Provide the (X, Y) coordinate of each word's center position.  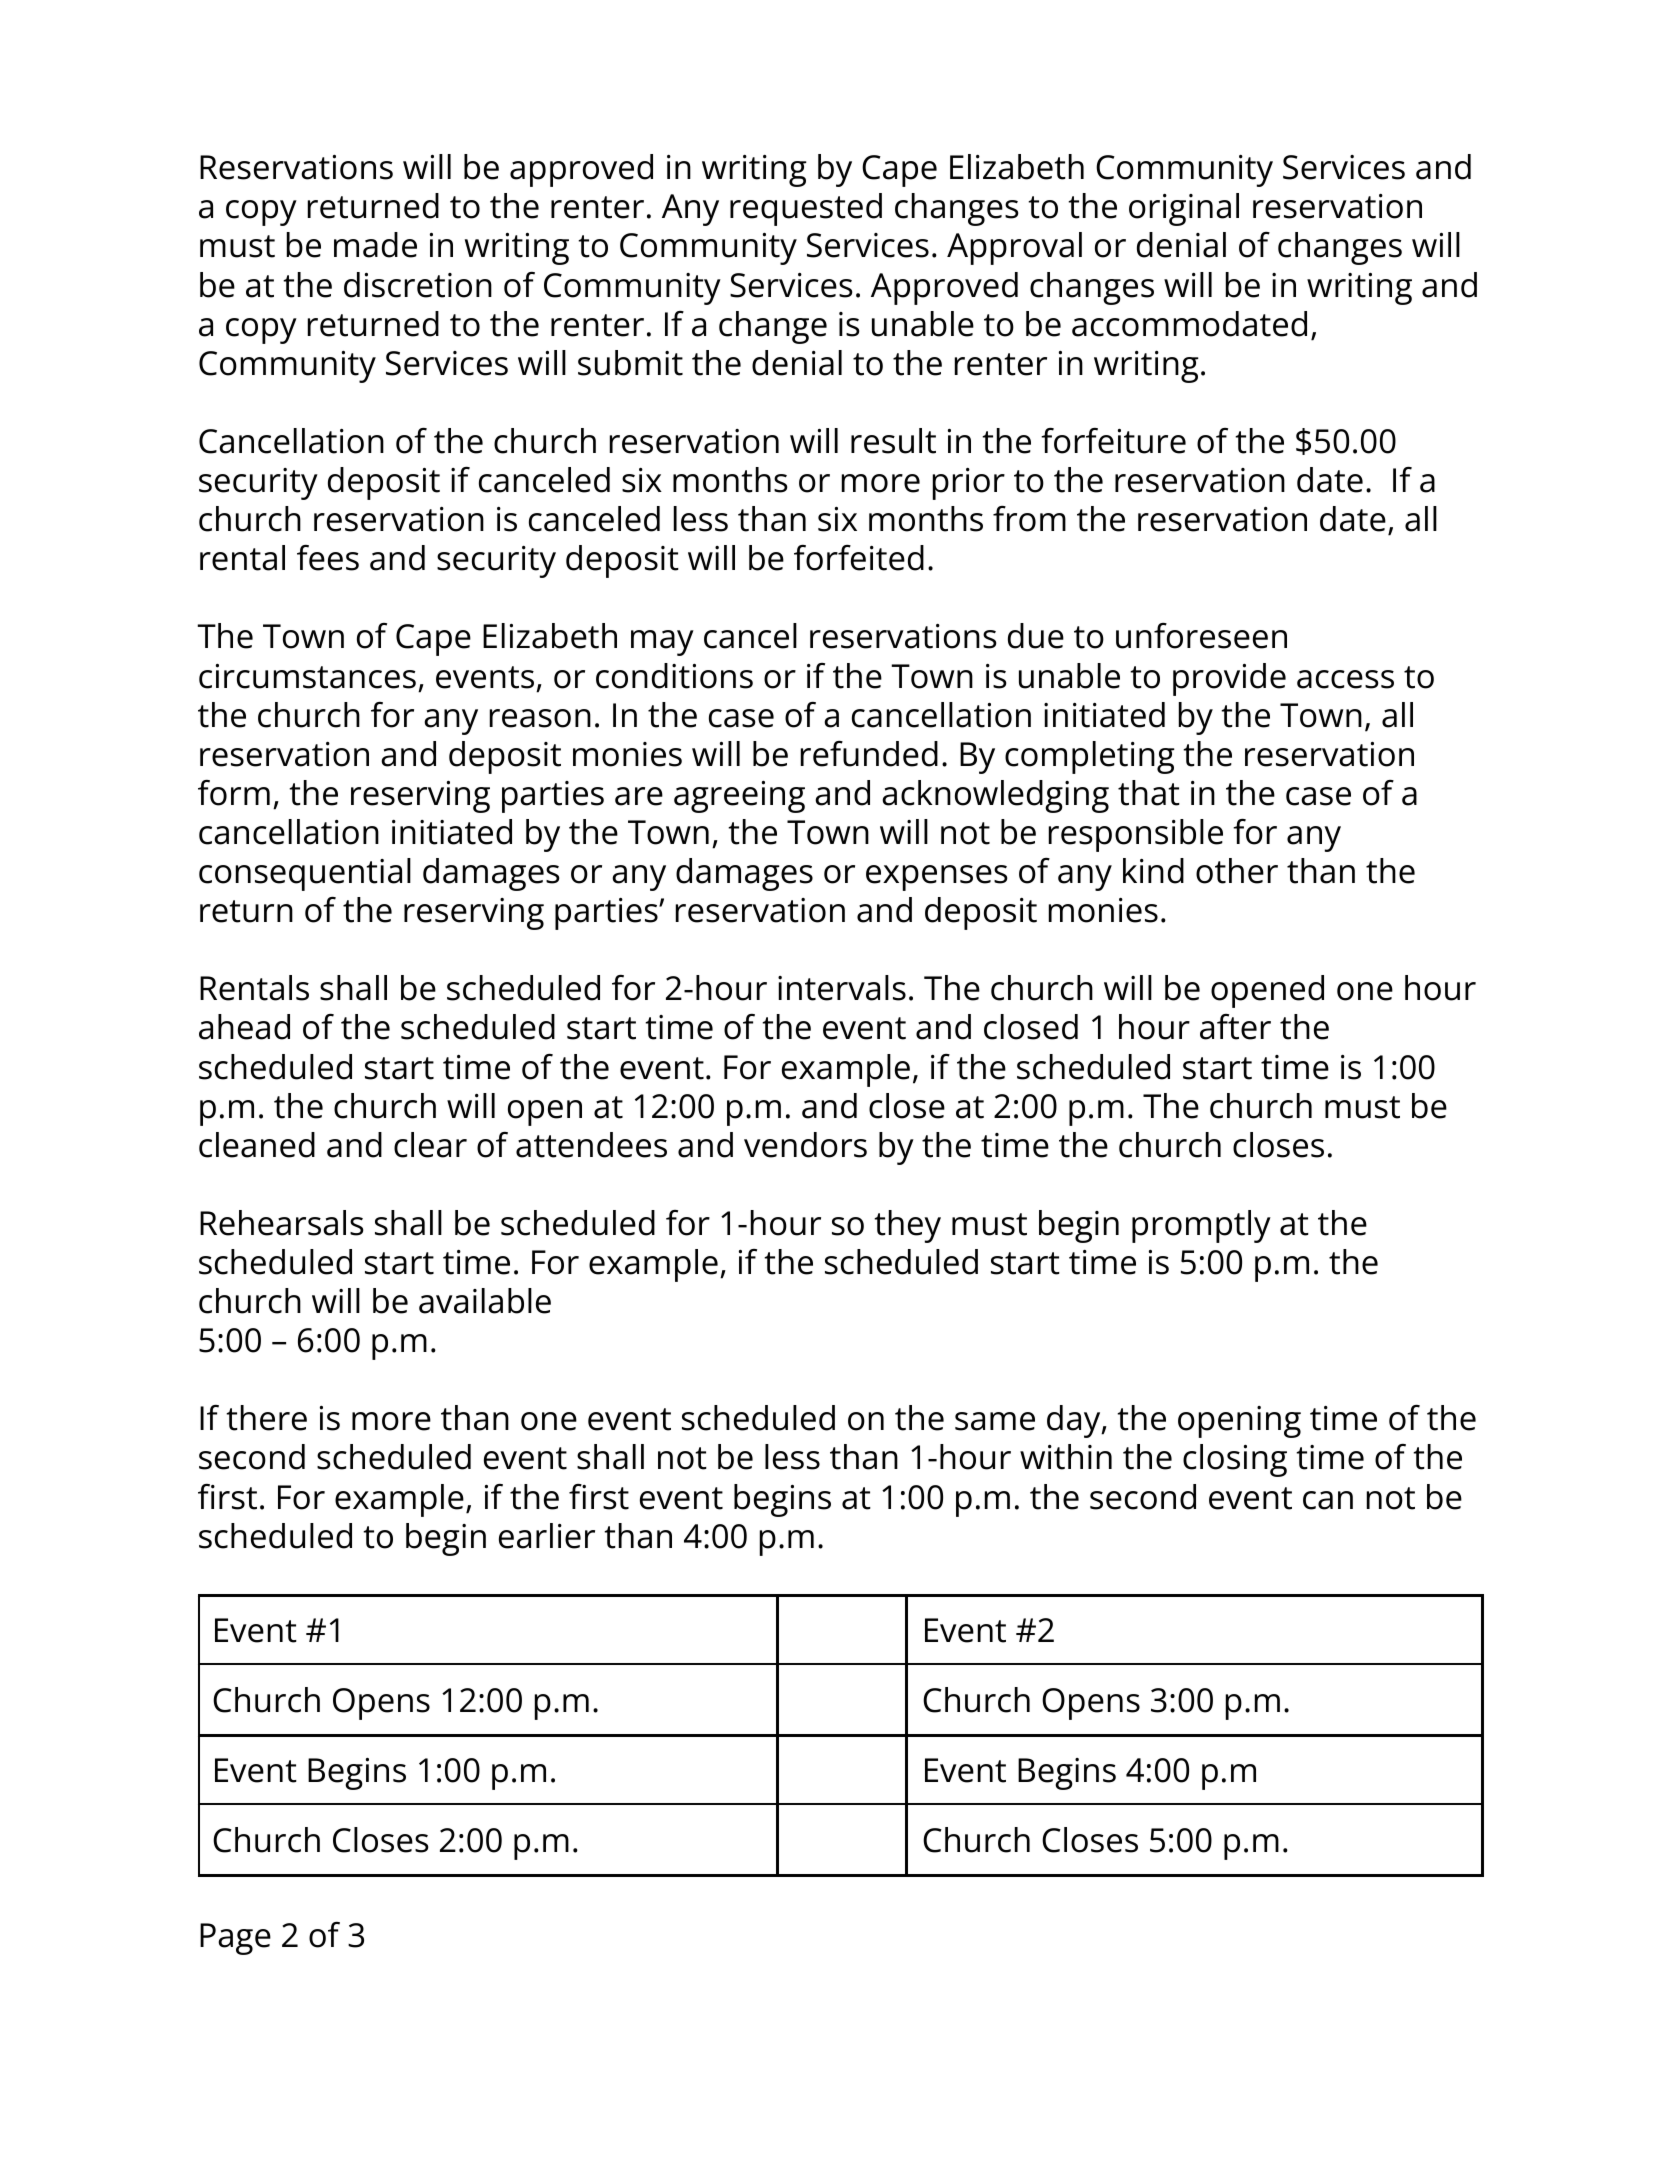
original (1184, 209)
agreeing (739, 797)
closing (1235, 1460)
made (375, 245)
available (485, 1301)
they (907, 1226)
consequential (305, 874)
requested (806, 209)
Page (235, 1939)
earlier (547, 1536)
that (1149, 793)
